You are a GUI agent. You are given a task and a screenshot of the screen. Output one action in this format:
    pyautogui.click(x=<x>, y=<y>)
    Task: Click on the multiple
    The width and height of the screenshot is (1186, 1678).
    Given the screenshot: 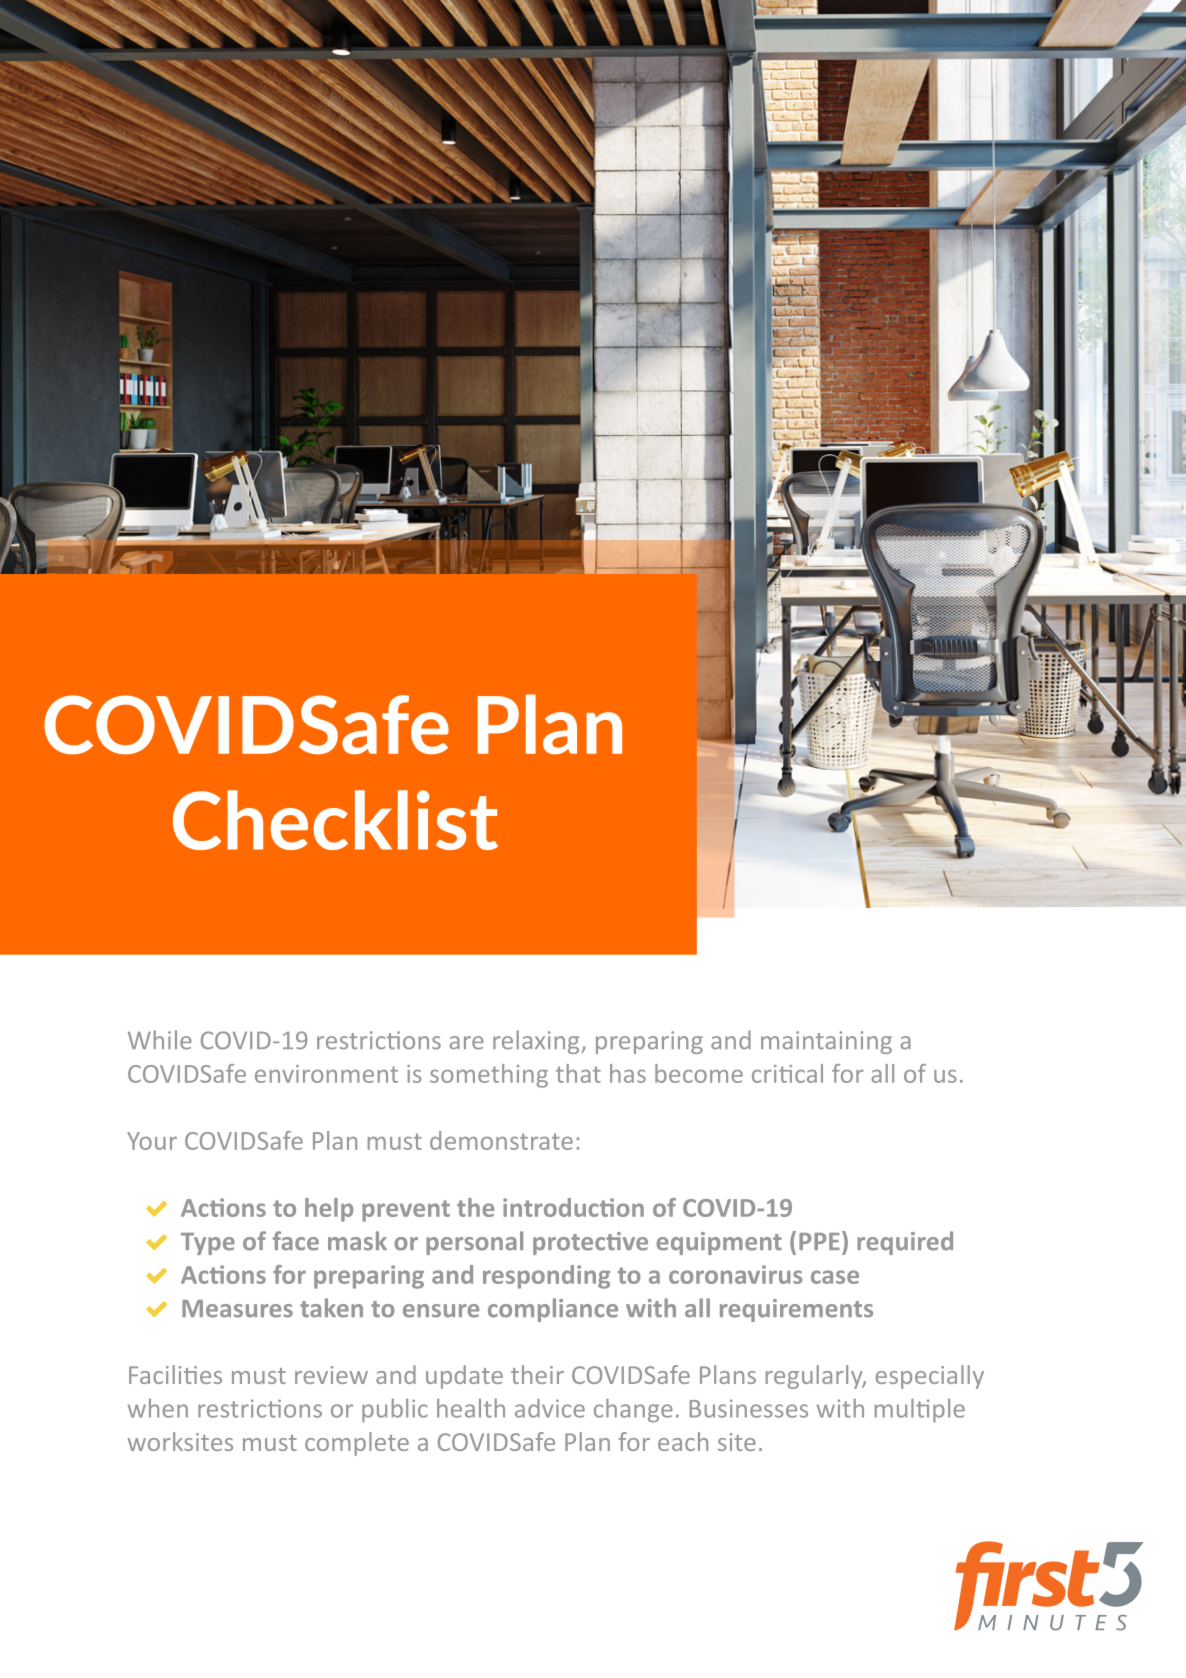 What is the action you would take?
    pyautogui.click(x=920, y=1410)
